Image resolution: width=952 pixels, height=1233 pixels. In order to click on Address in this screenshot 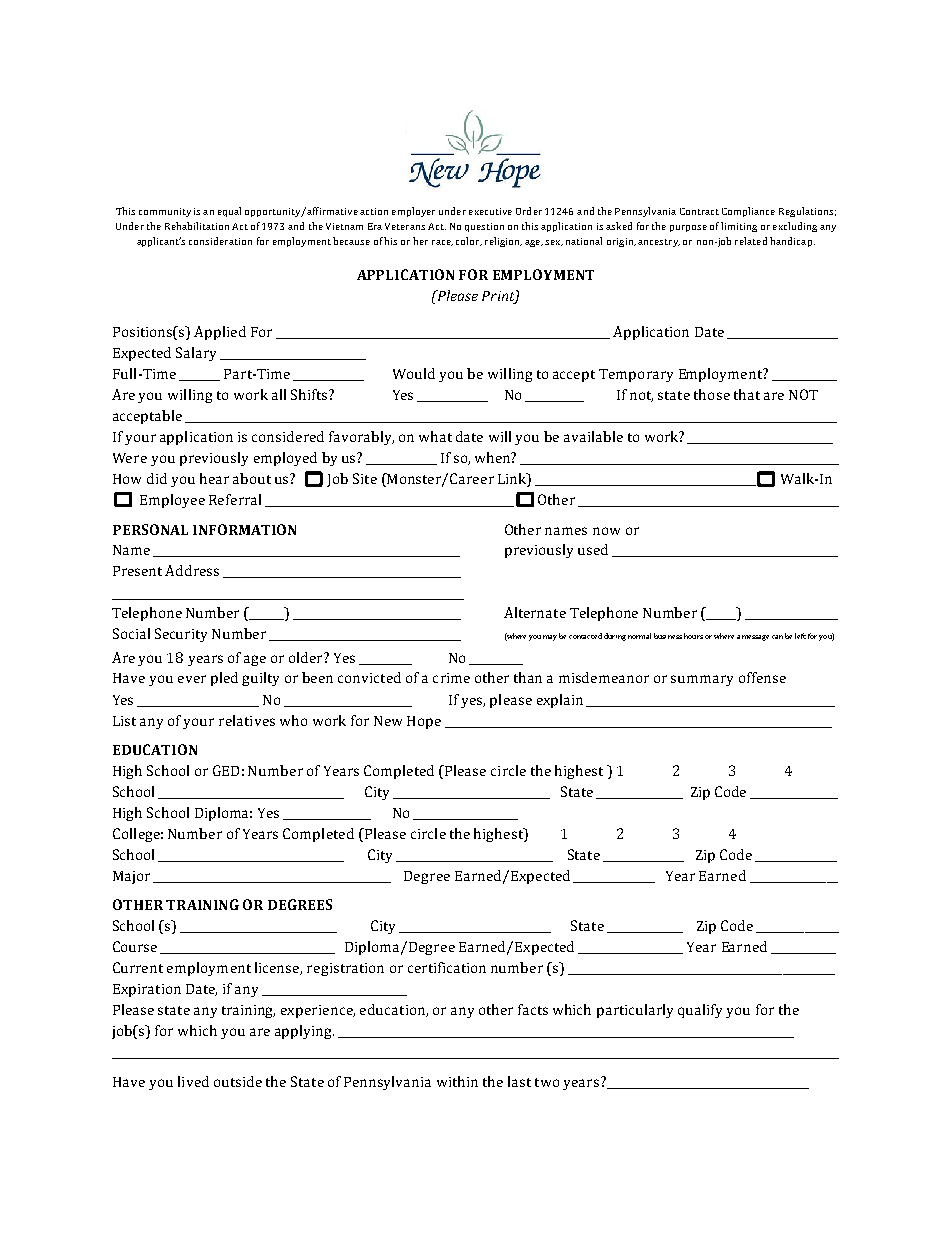, I will do `click(192, 570)`.
